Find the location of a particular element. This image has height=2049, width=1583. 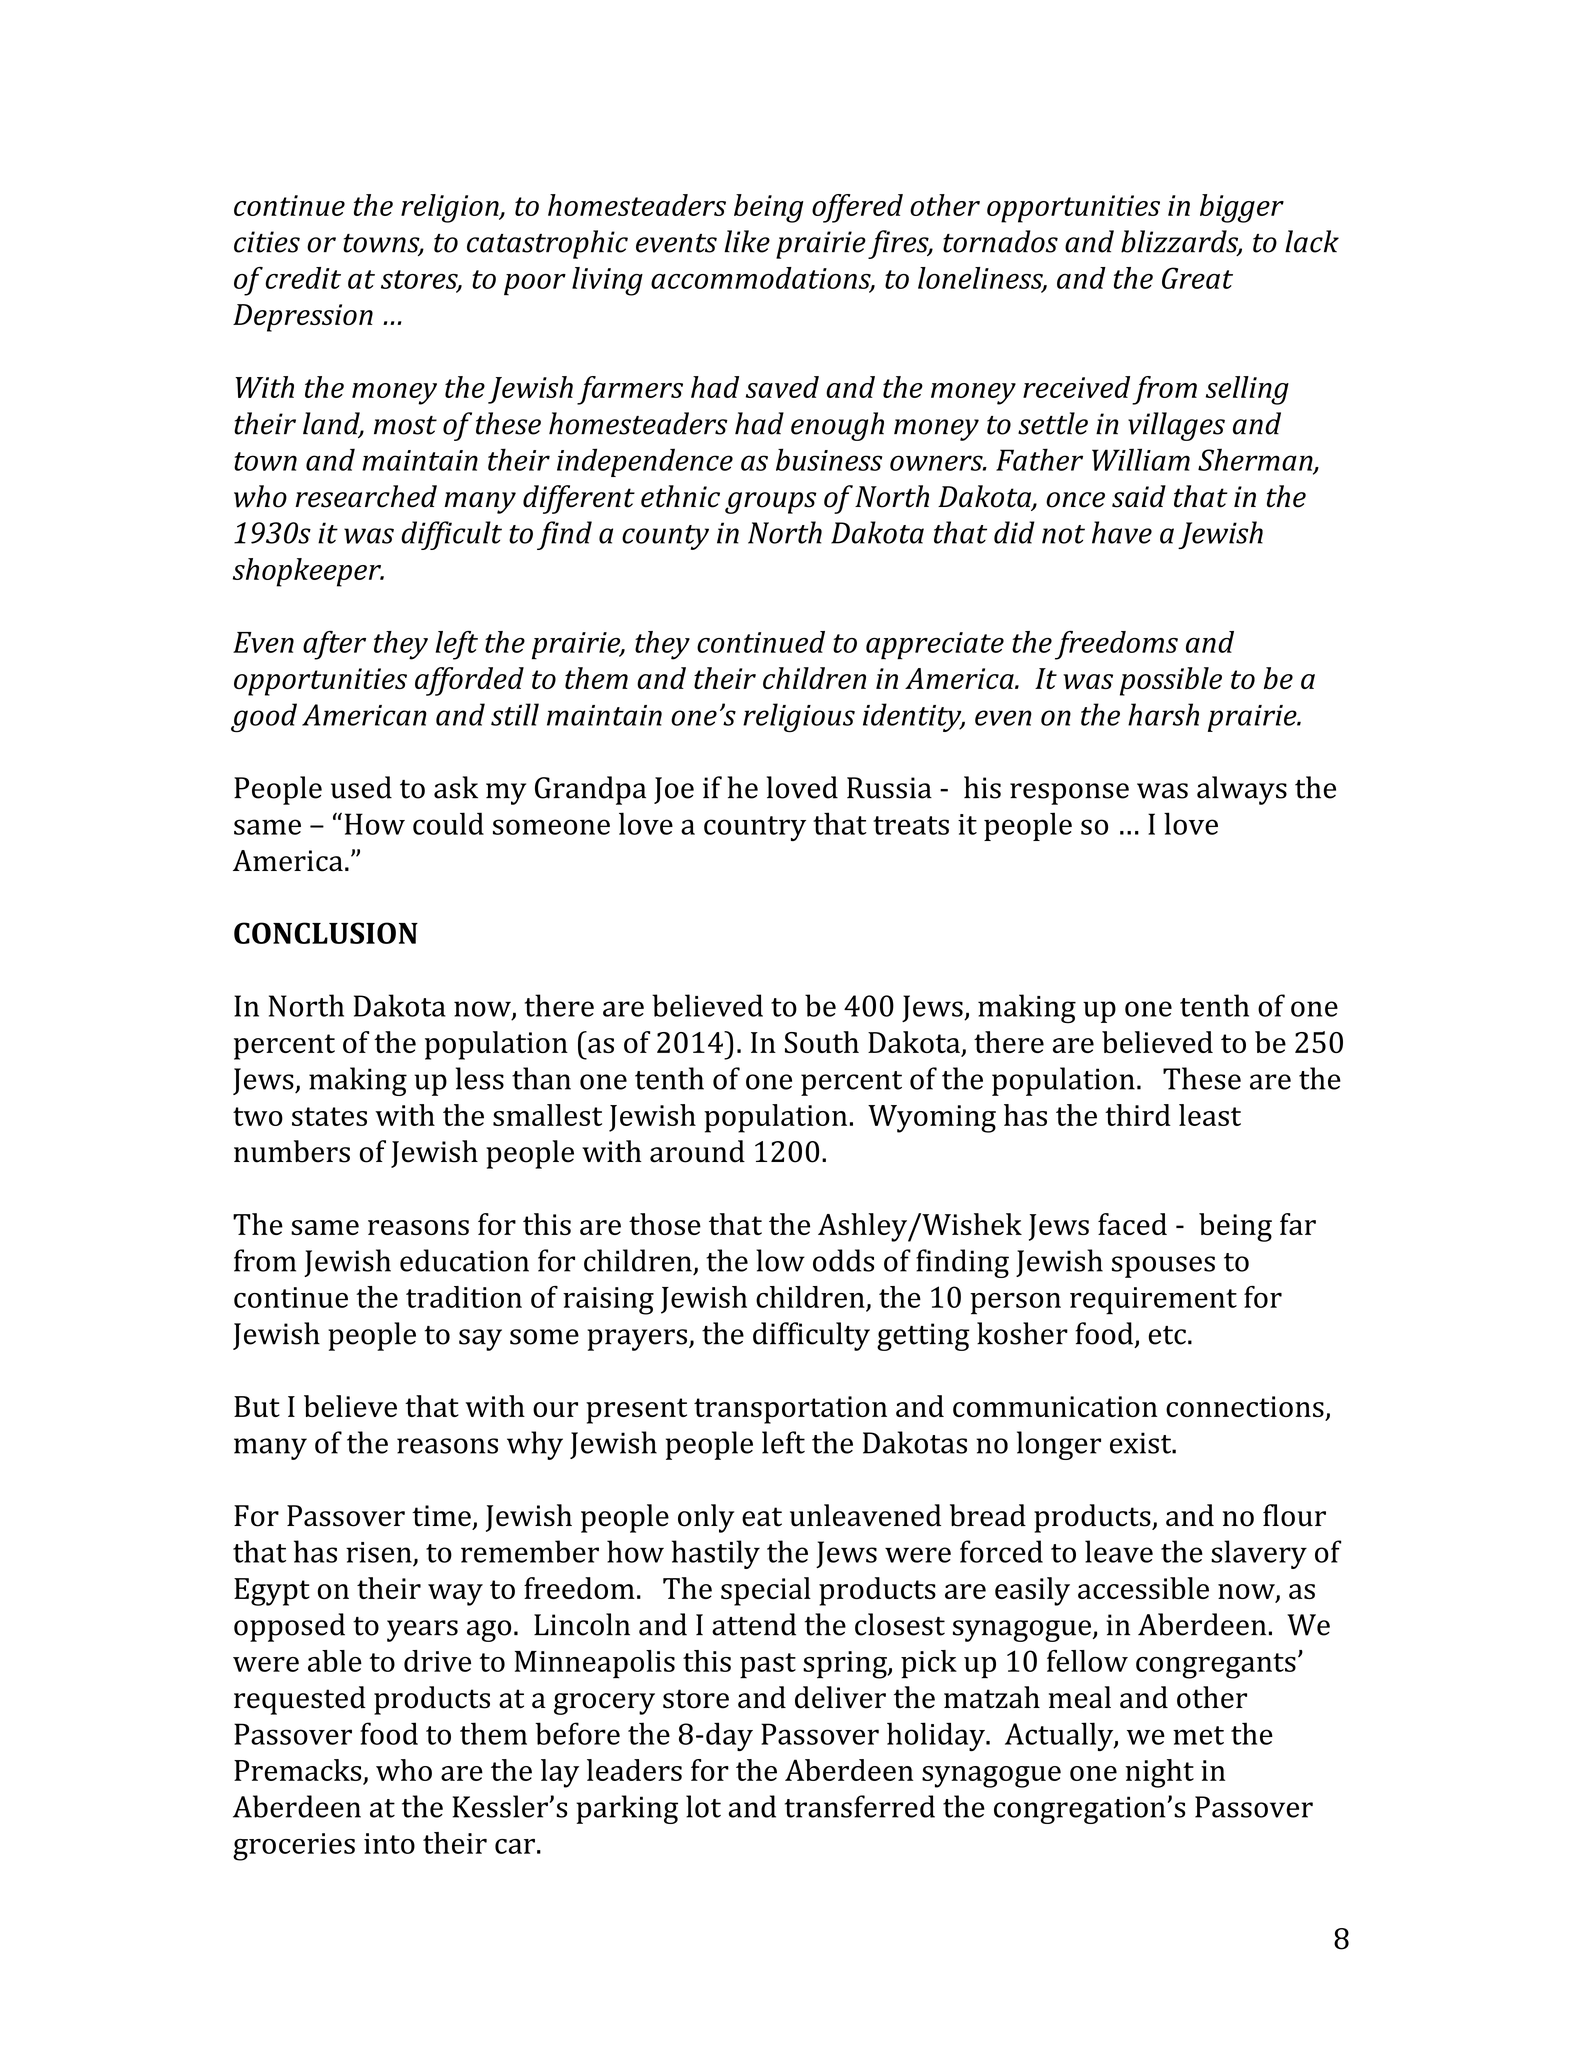

credit is located at coordinates (303, 278).
